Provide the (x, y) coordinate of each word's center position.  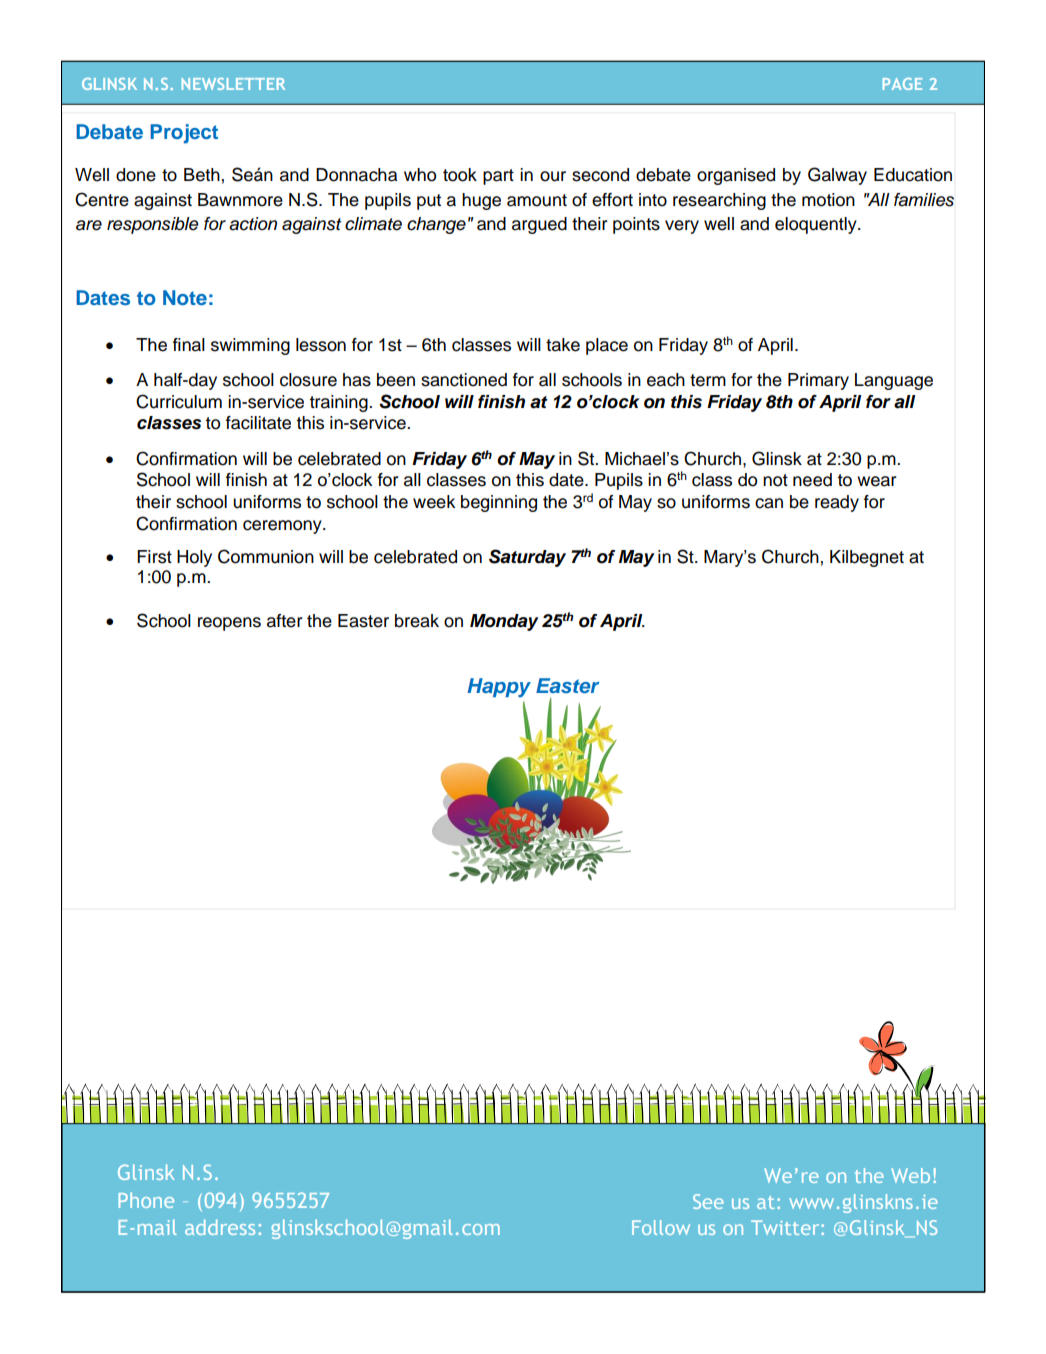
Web (910, 1175)
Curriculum (179, 401)
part (498, 177)
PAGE (902, 84)
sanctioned (464, 380)
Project (184, 134)
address (220, 1227)
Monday (504, 622)
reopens (229, 624)
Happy (499, 688)
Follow (661, 1227)
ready (837, 503)
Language (894, 381)
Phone (146, 1200)
